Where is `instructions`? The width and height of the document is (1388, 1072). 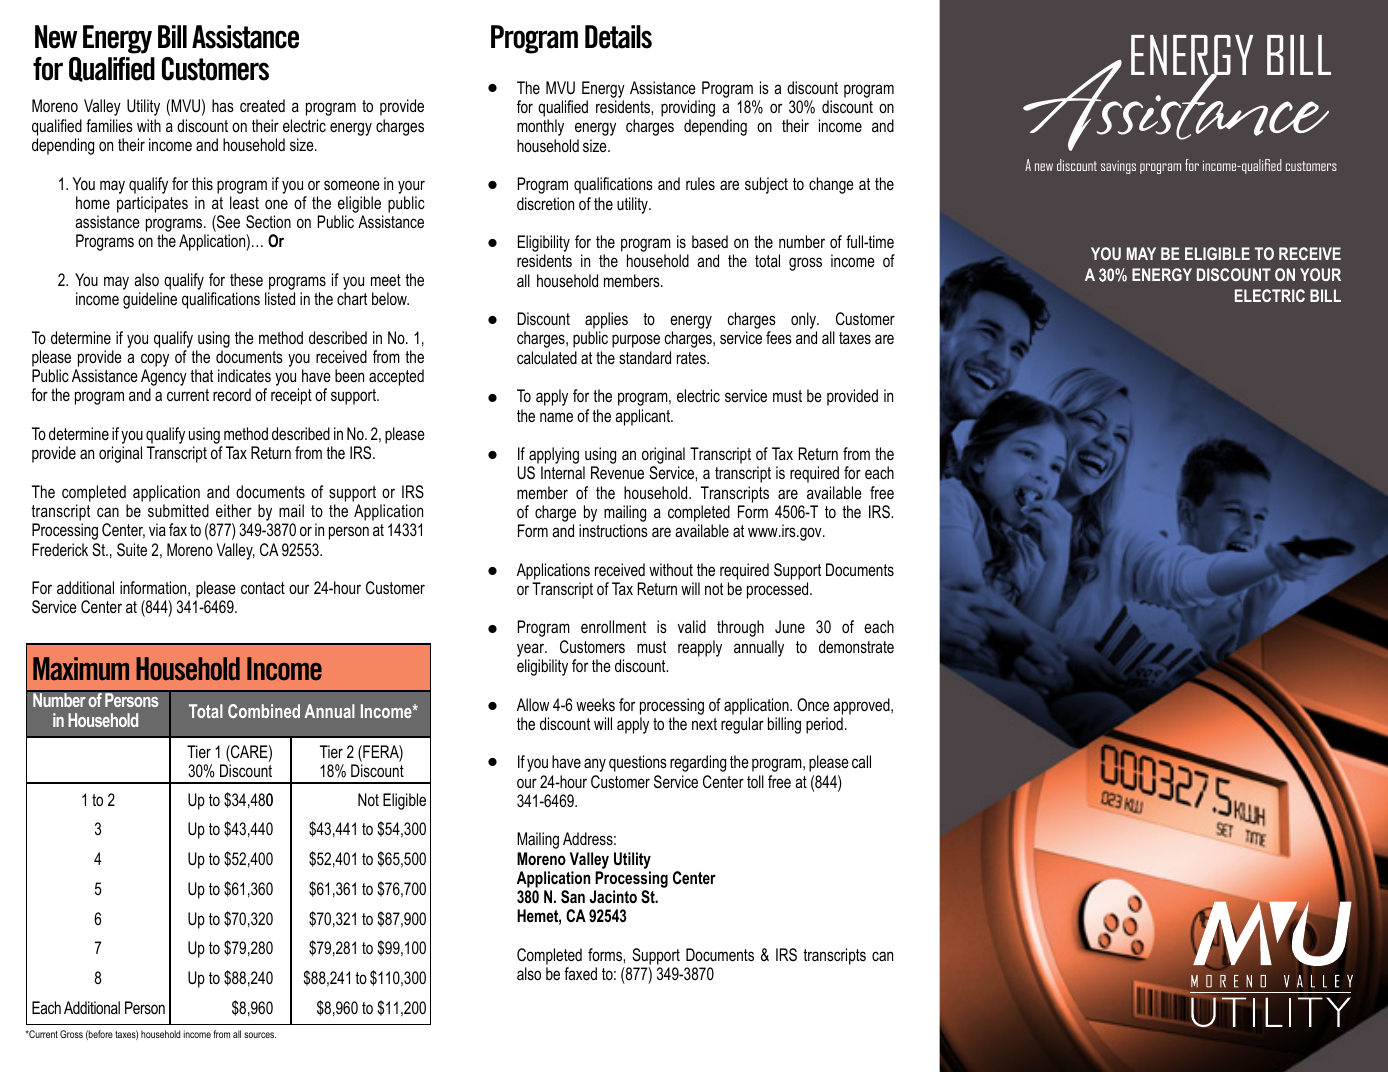 instructions is located at coordinates (613, 530).
